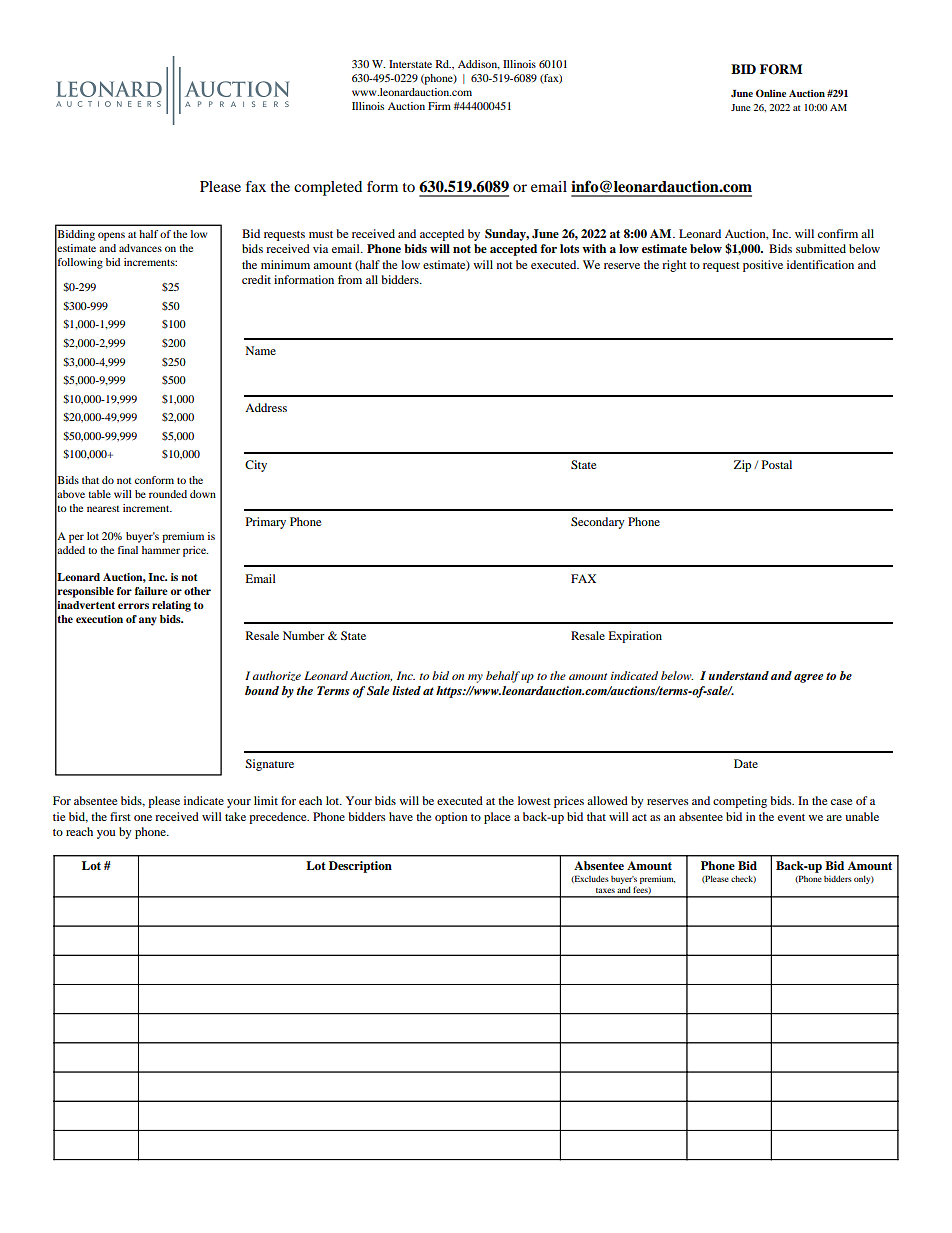 This screenshot has height=1233, width=952. Describe the element at coordinates (328, 188) in the screenshot. I see `completed` at that location.
